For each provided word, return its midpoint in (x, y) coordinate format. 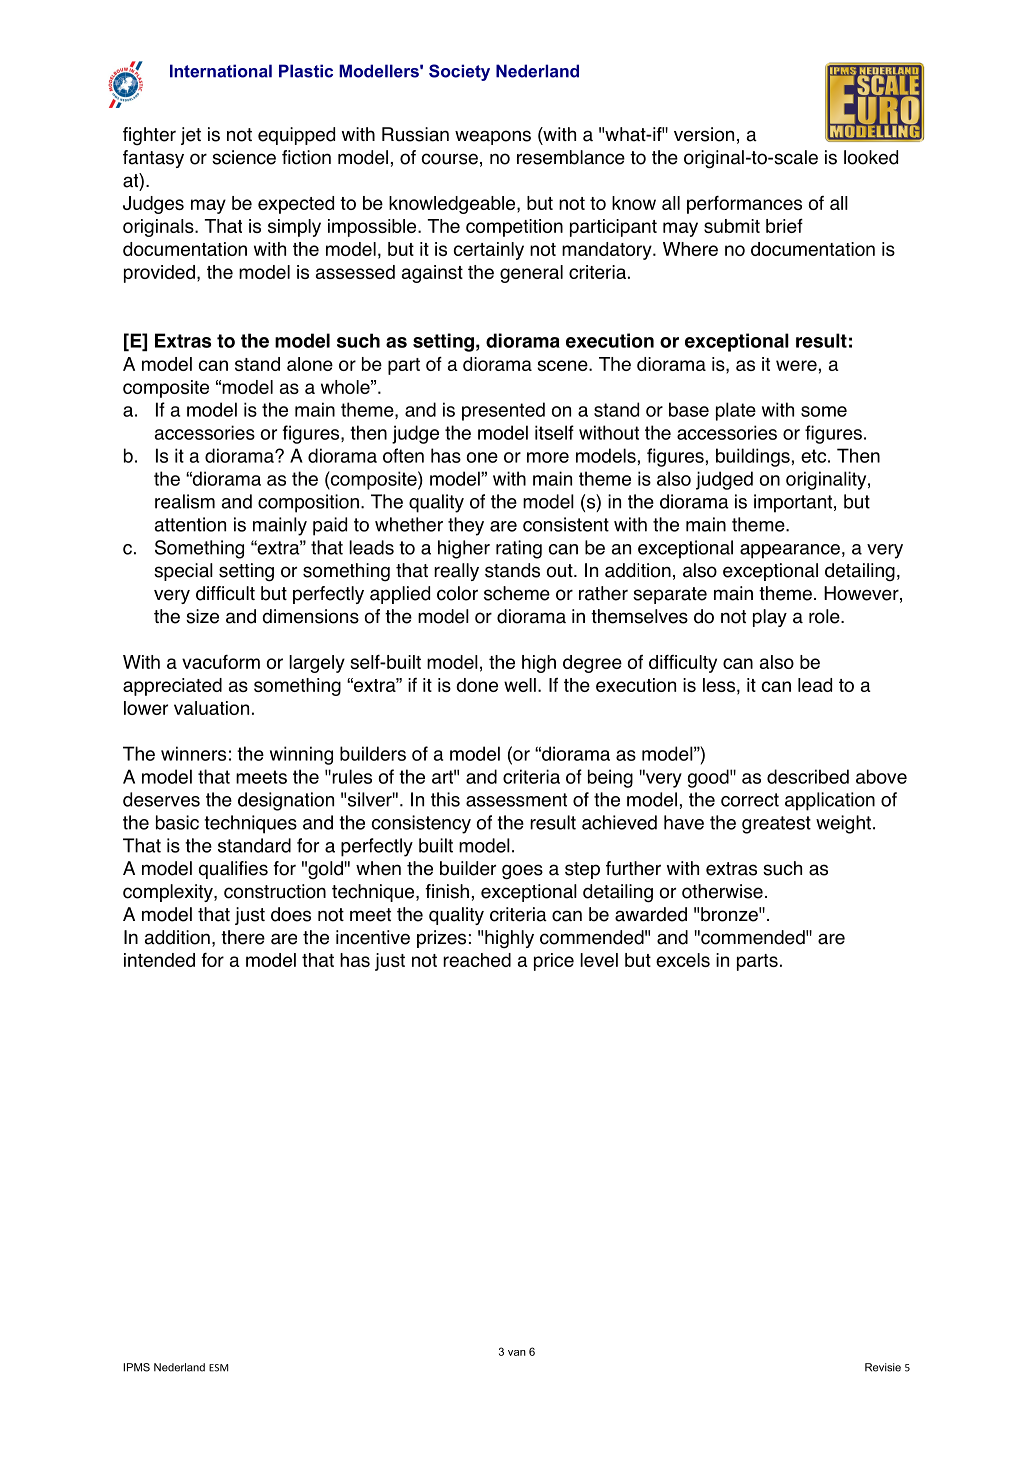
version (704, 134)
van (517, 1353)
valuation (211, 708)
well (520, 685)
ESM (218, 1368)
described (808, 776)
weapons (493, 137)
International (221, 71)
